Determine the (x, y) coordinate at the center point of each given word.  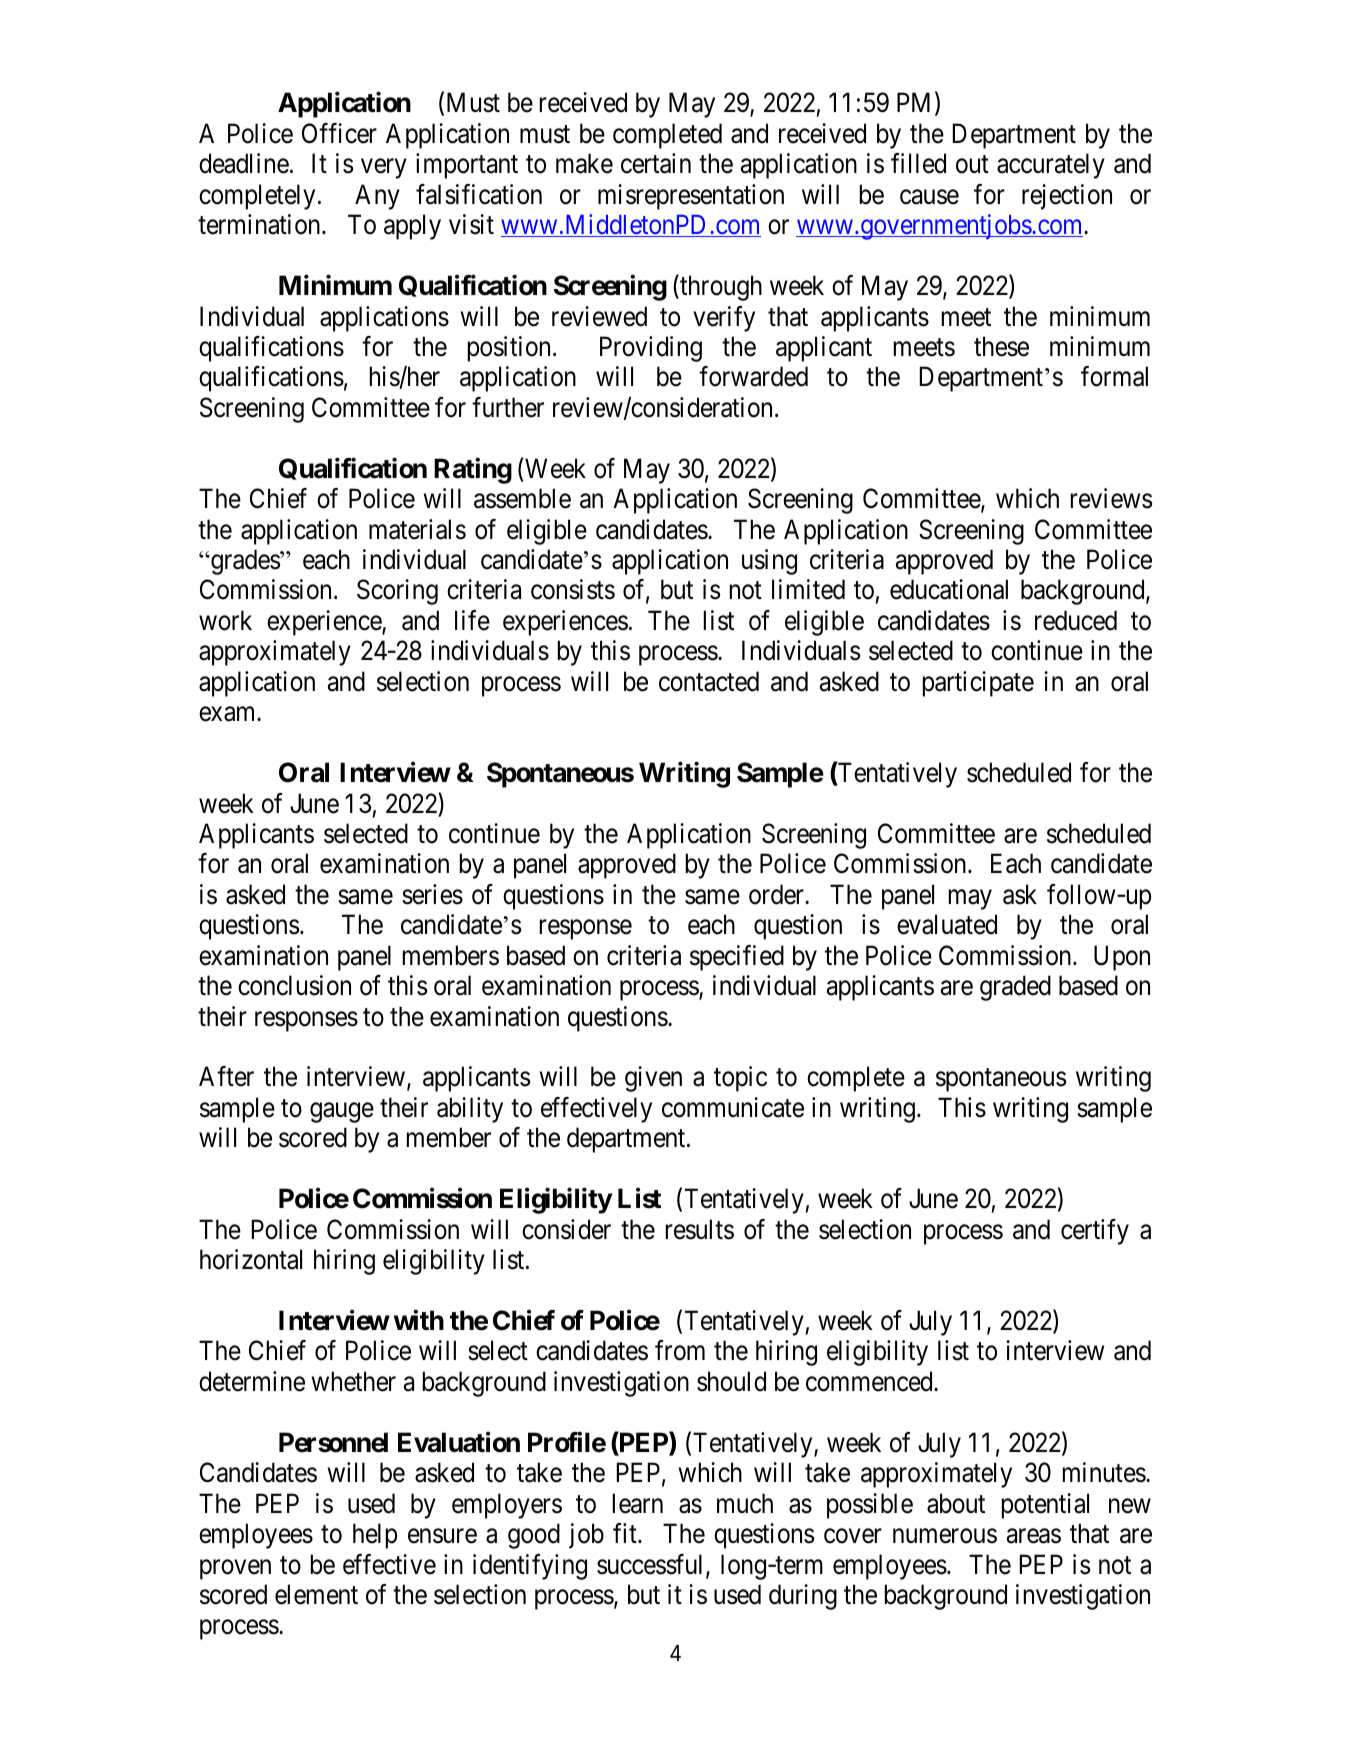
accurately (1051, 166)
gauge (342, 1113)
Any (377, 197)
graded (1015, 988)
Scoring (397, 592)
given (653, 1079)
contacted (709, 681)
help (375, 1536)
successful (652, 1565)
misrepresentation (691, 197)
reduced (1076, 620)
